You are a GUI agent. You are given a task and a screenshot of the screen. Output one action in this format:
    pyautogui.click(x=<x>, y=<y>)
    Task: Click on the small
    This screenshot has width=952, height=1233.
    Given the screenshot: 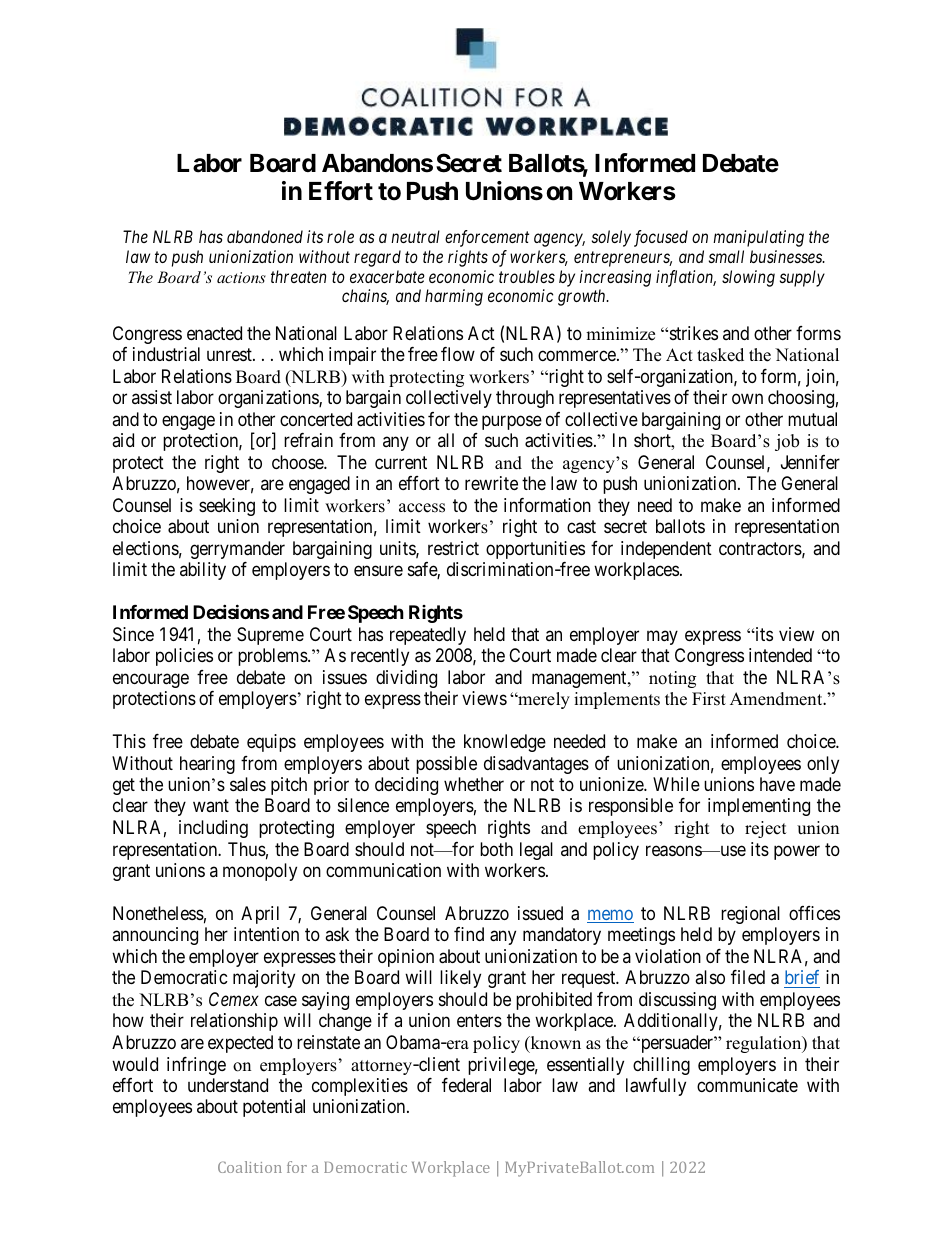 What is the action you would take?
    pyautogui.click(x=726, y=256)
